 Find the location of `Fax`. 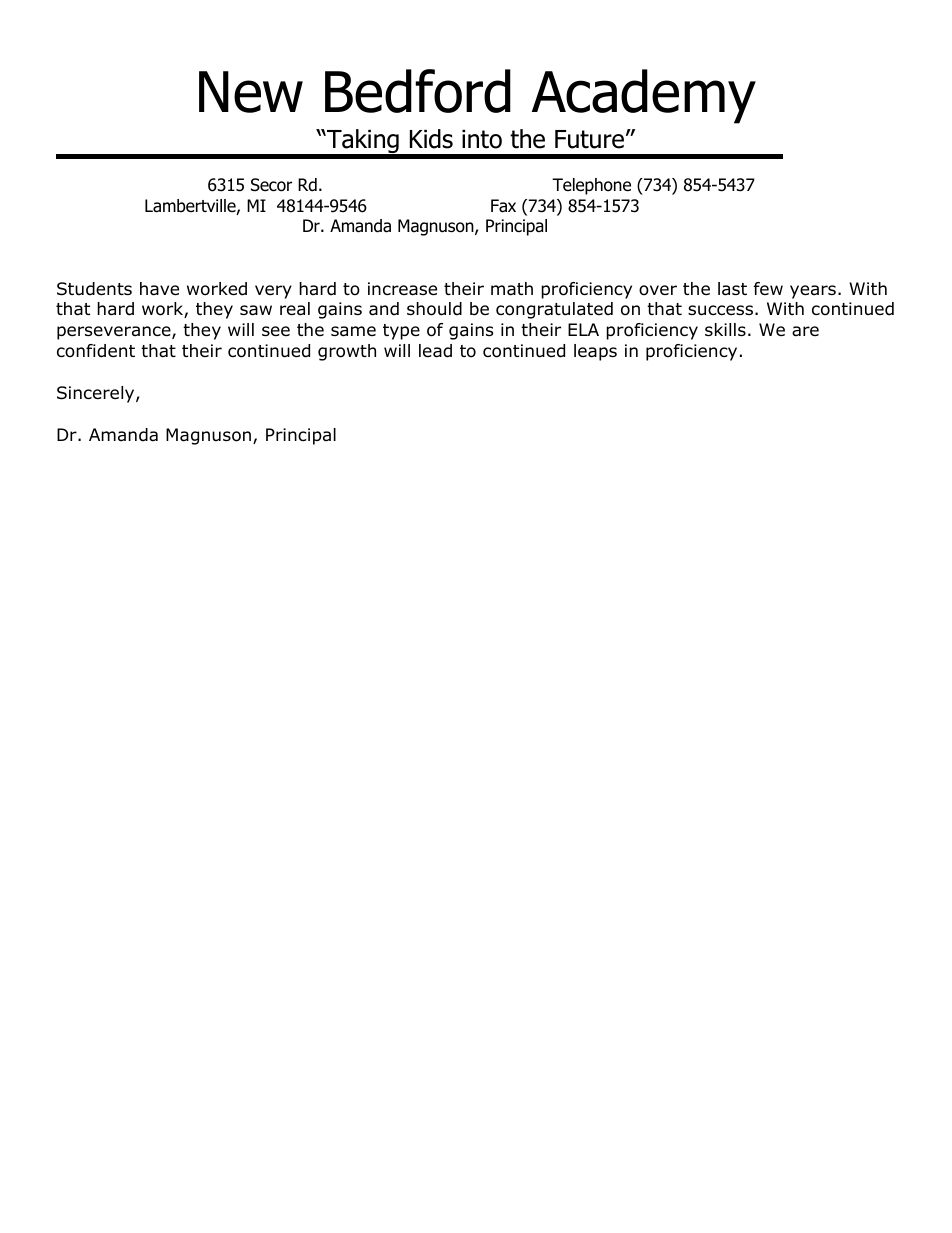

Fax is located at coordinates (503, 206).
